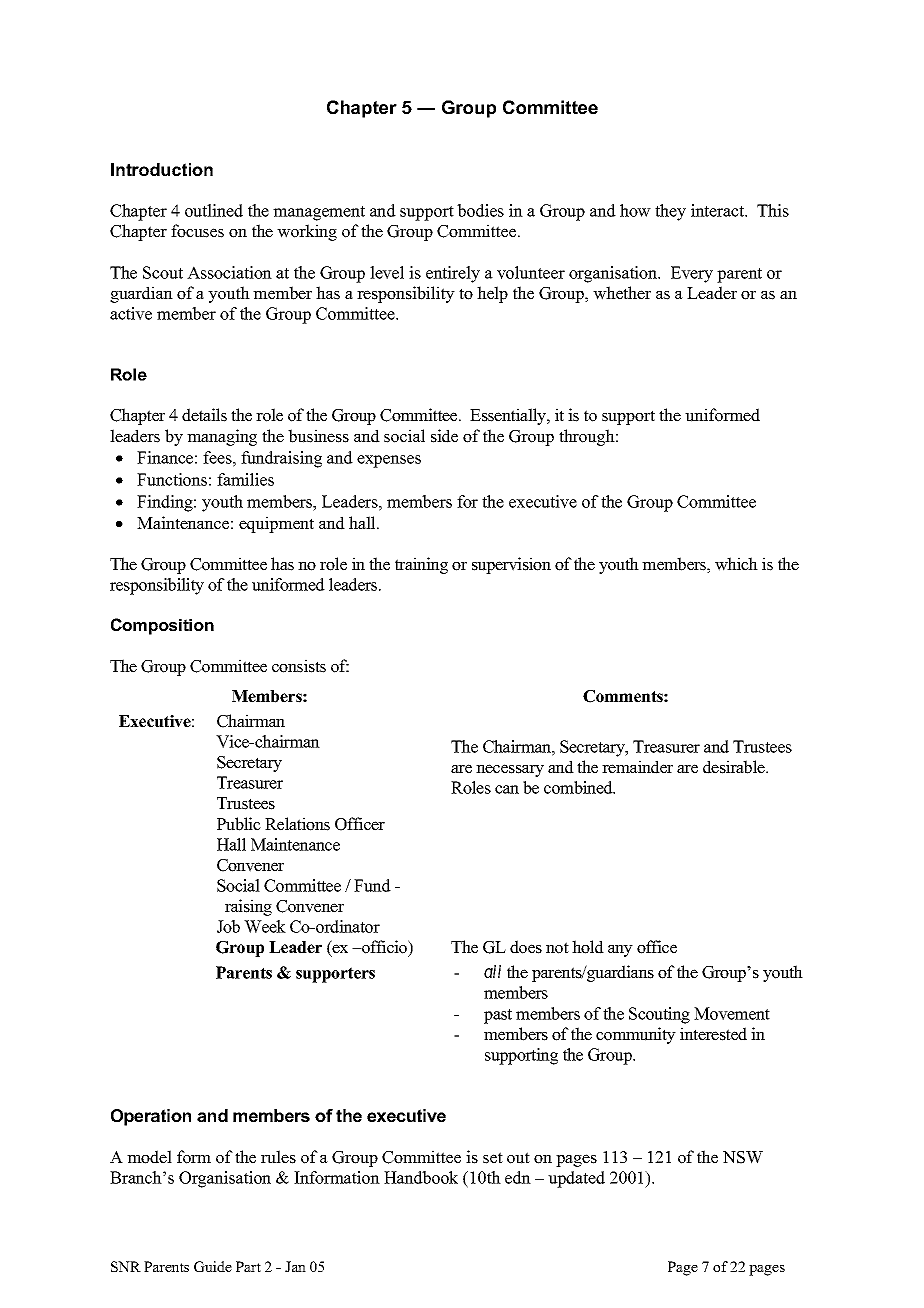 This screenshot has width=924, height=1308. What do you see at coordinates (214, 210) in the screenshot?
I see `outlined` at bounding box center [214, 210].
